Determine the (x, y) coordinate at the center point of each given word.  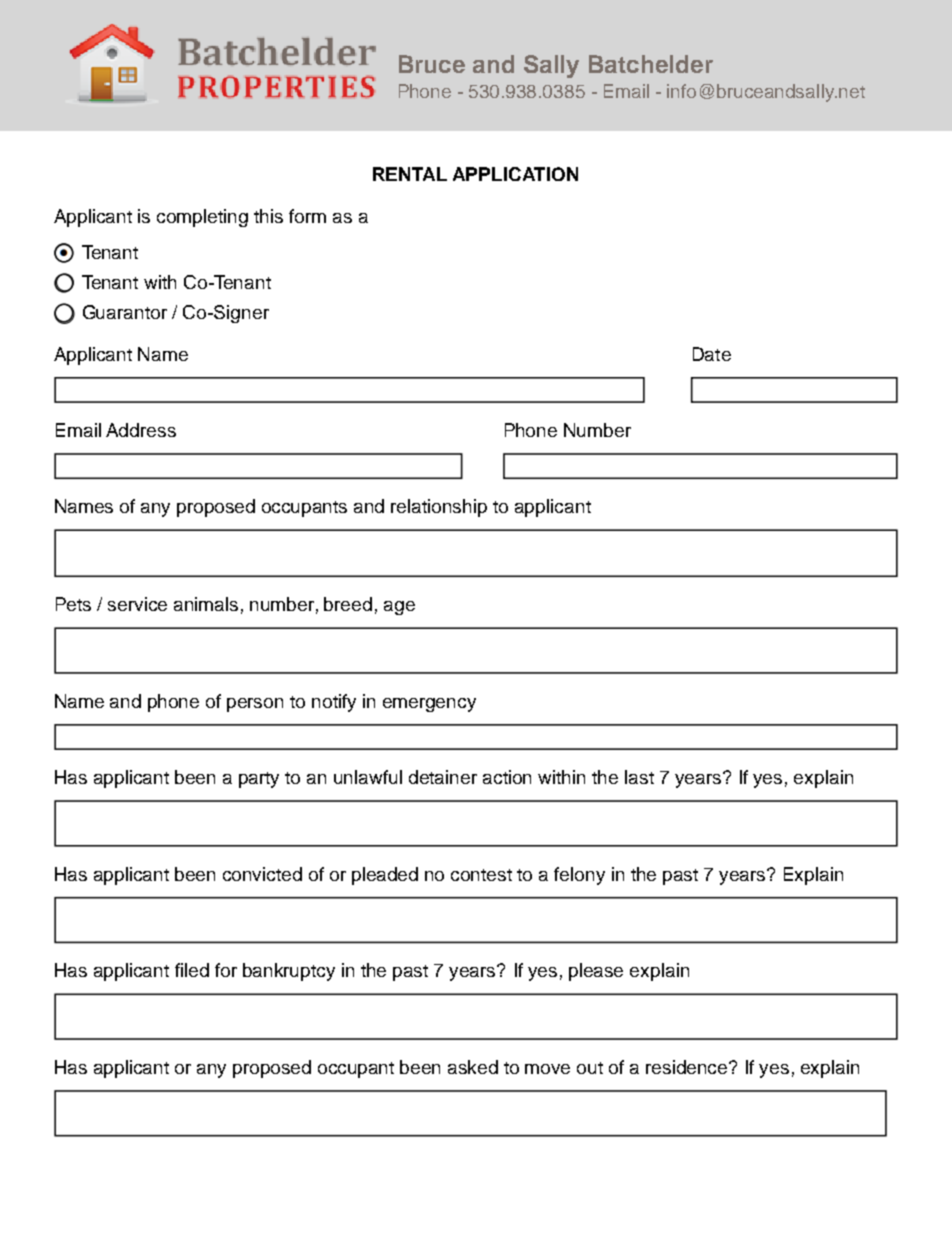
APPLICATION (515, 174)
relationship (439, 508)
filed (192, 970)
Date (712, 354)
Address (141, 430)
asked (473, 1067)
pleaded (385, 876)
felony (579, 876)
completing (202, 218)
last (639, 777)
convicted (262, 874)
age (399, 608)
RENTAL (410, 174)
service (137, 604)
